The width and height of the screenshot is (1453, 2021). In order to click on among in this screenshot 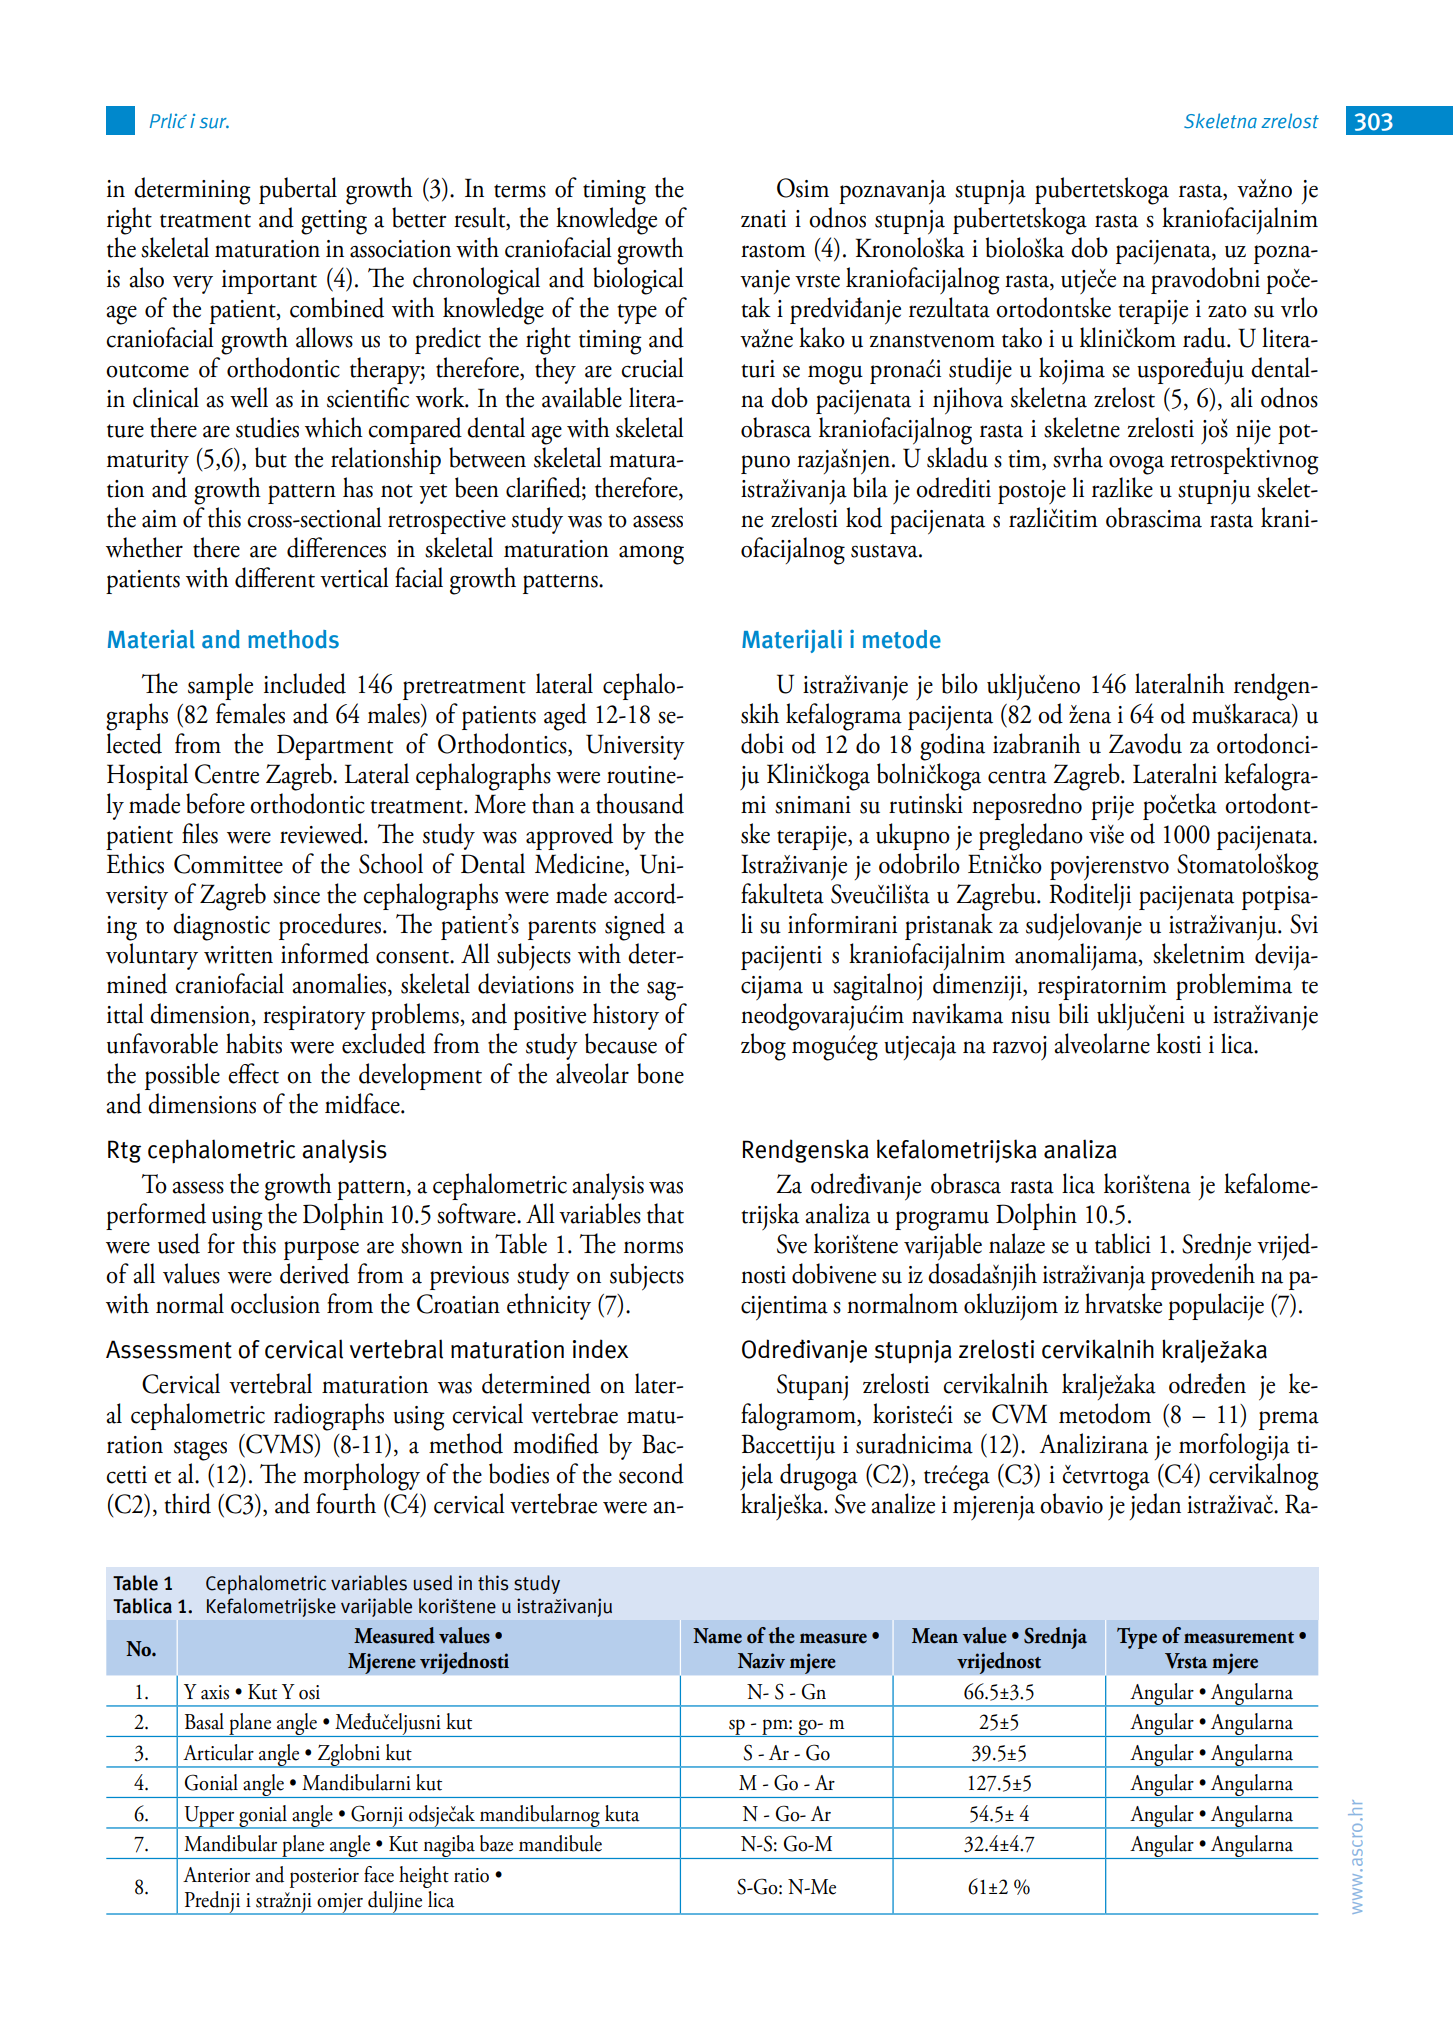, I will do `click(651, 555)`.
